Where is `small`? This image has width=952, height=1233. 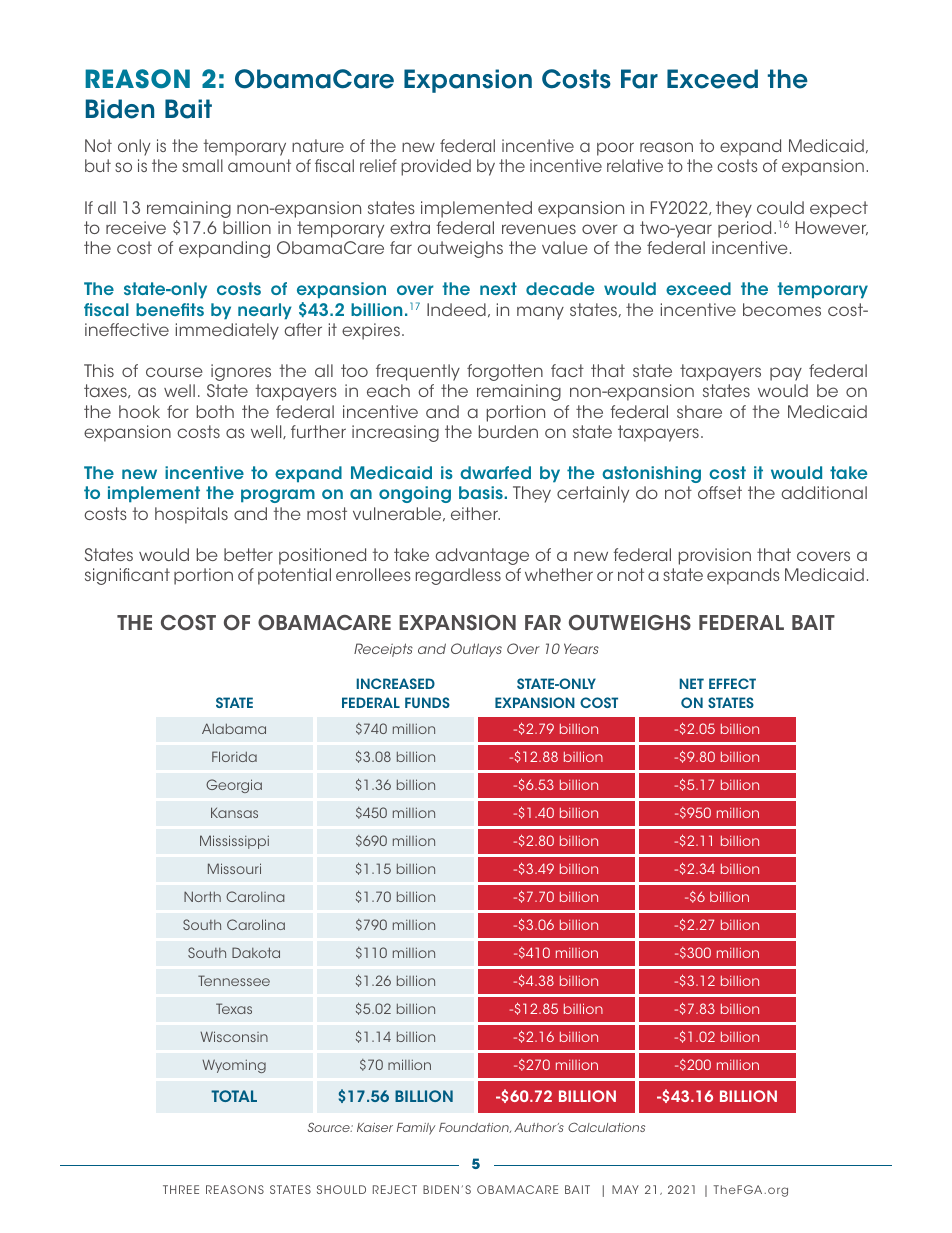
small is located at coordinates (202, 165).
